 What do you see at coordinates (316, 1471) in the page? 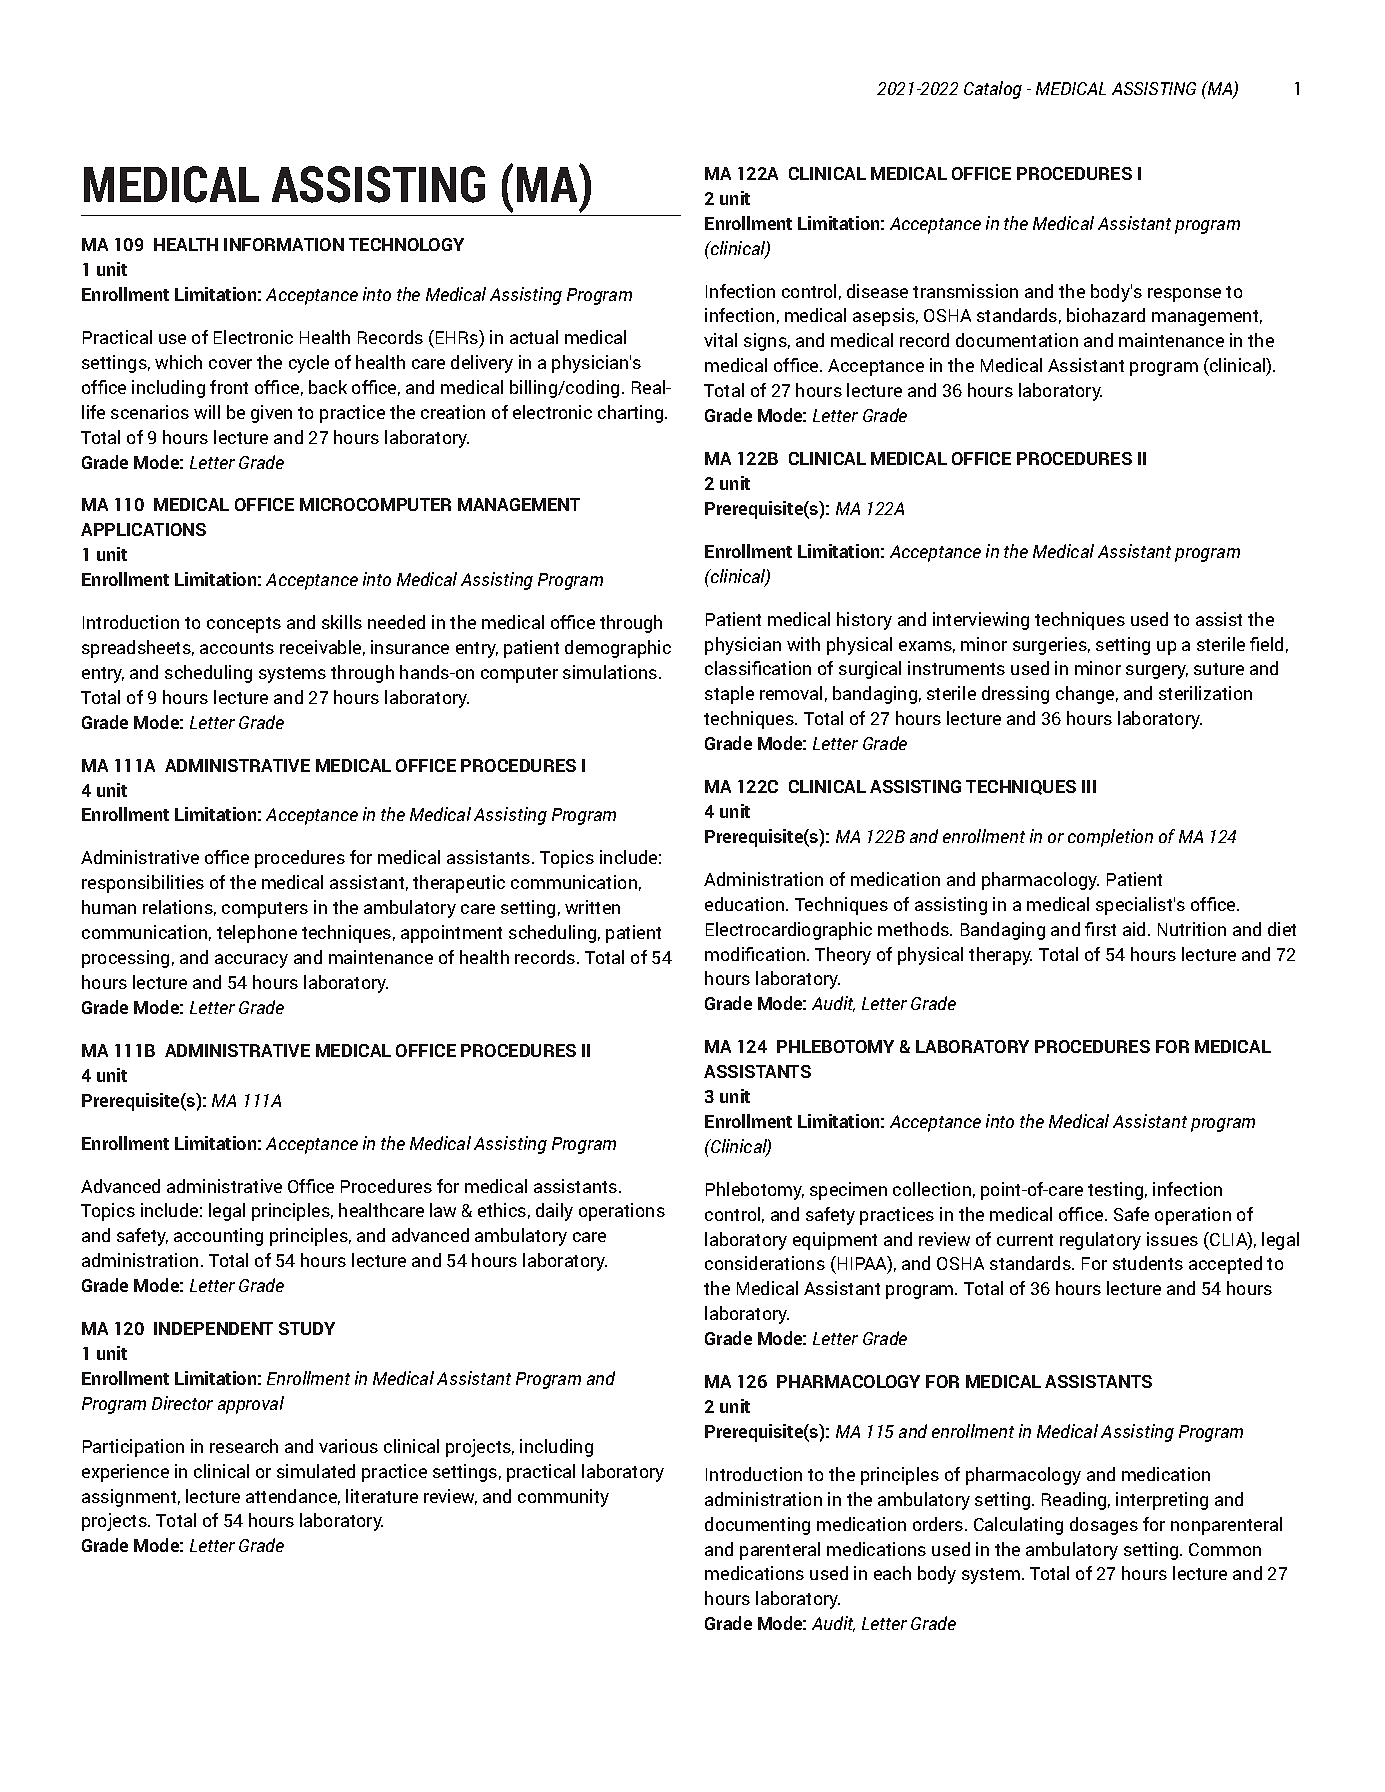
I see `simulated` at bounding box center [316, 1471].
